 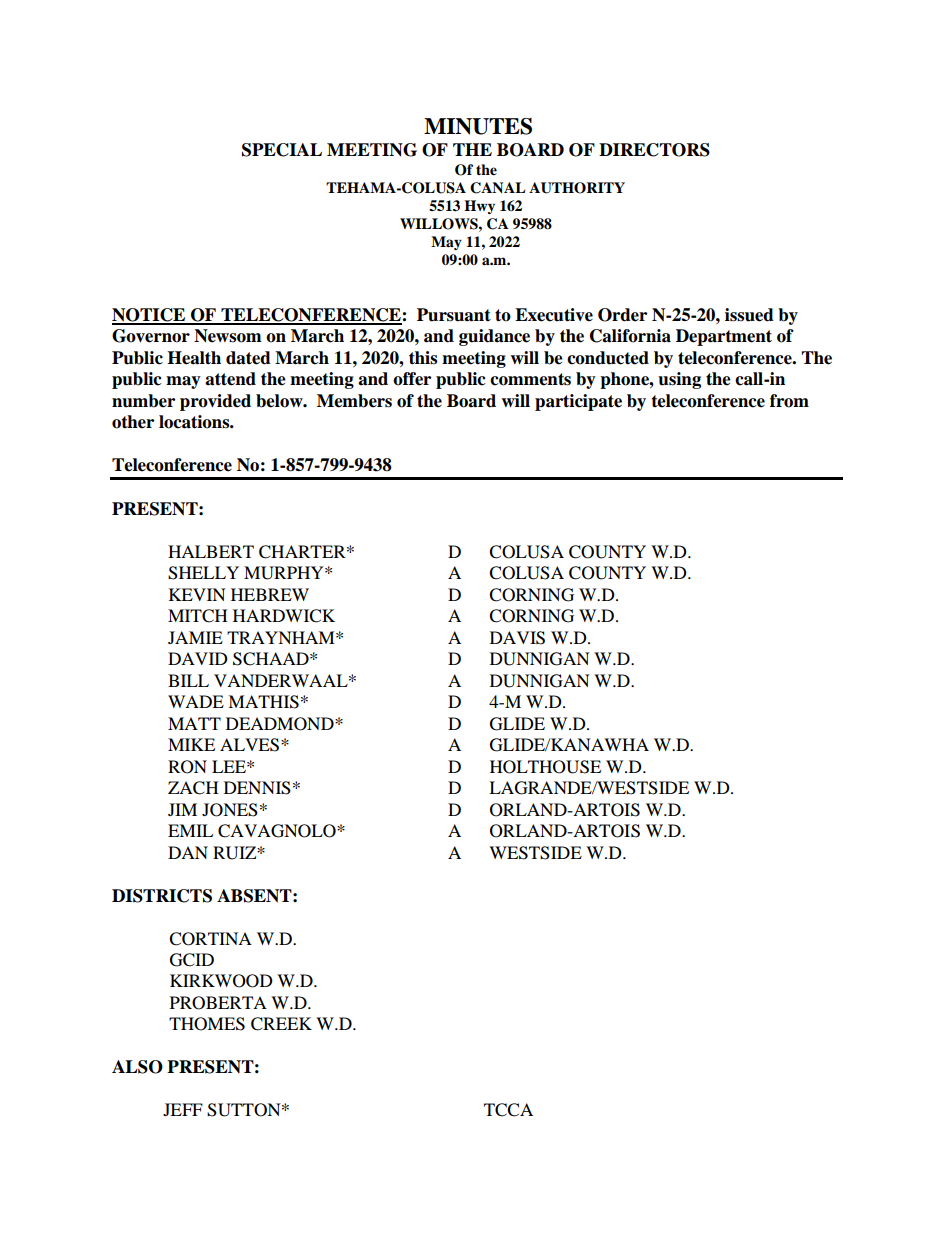 What do you see at coordinates (654, 150) in the screenshot?
I see `DIRECTORS` at bounding box center [654, 150].
